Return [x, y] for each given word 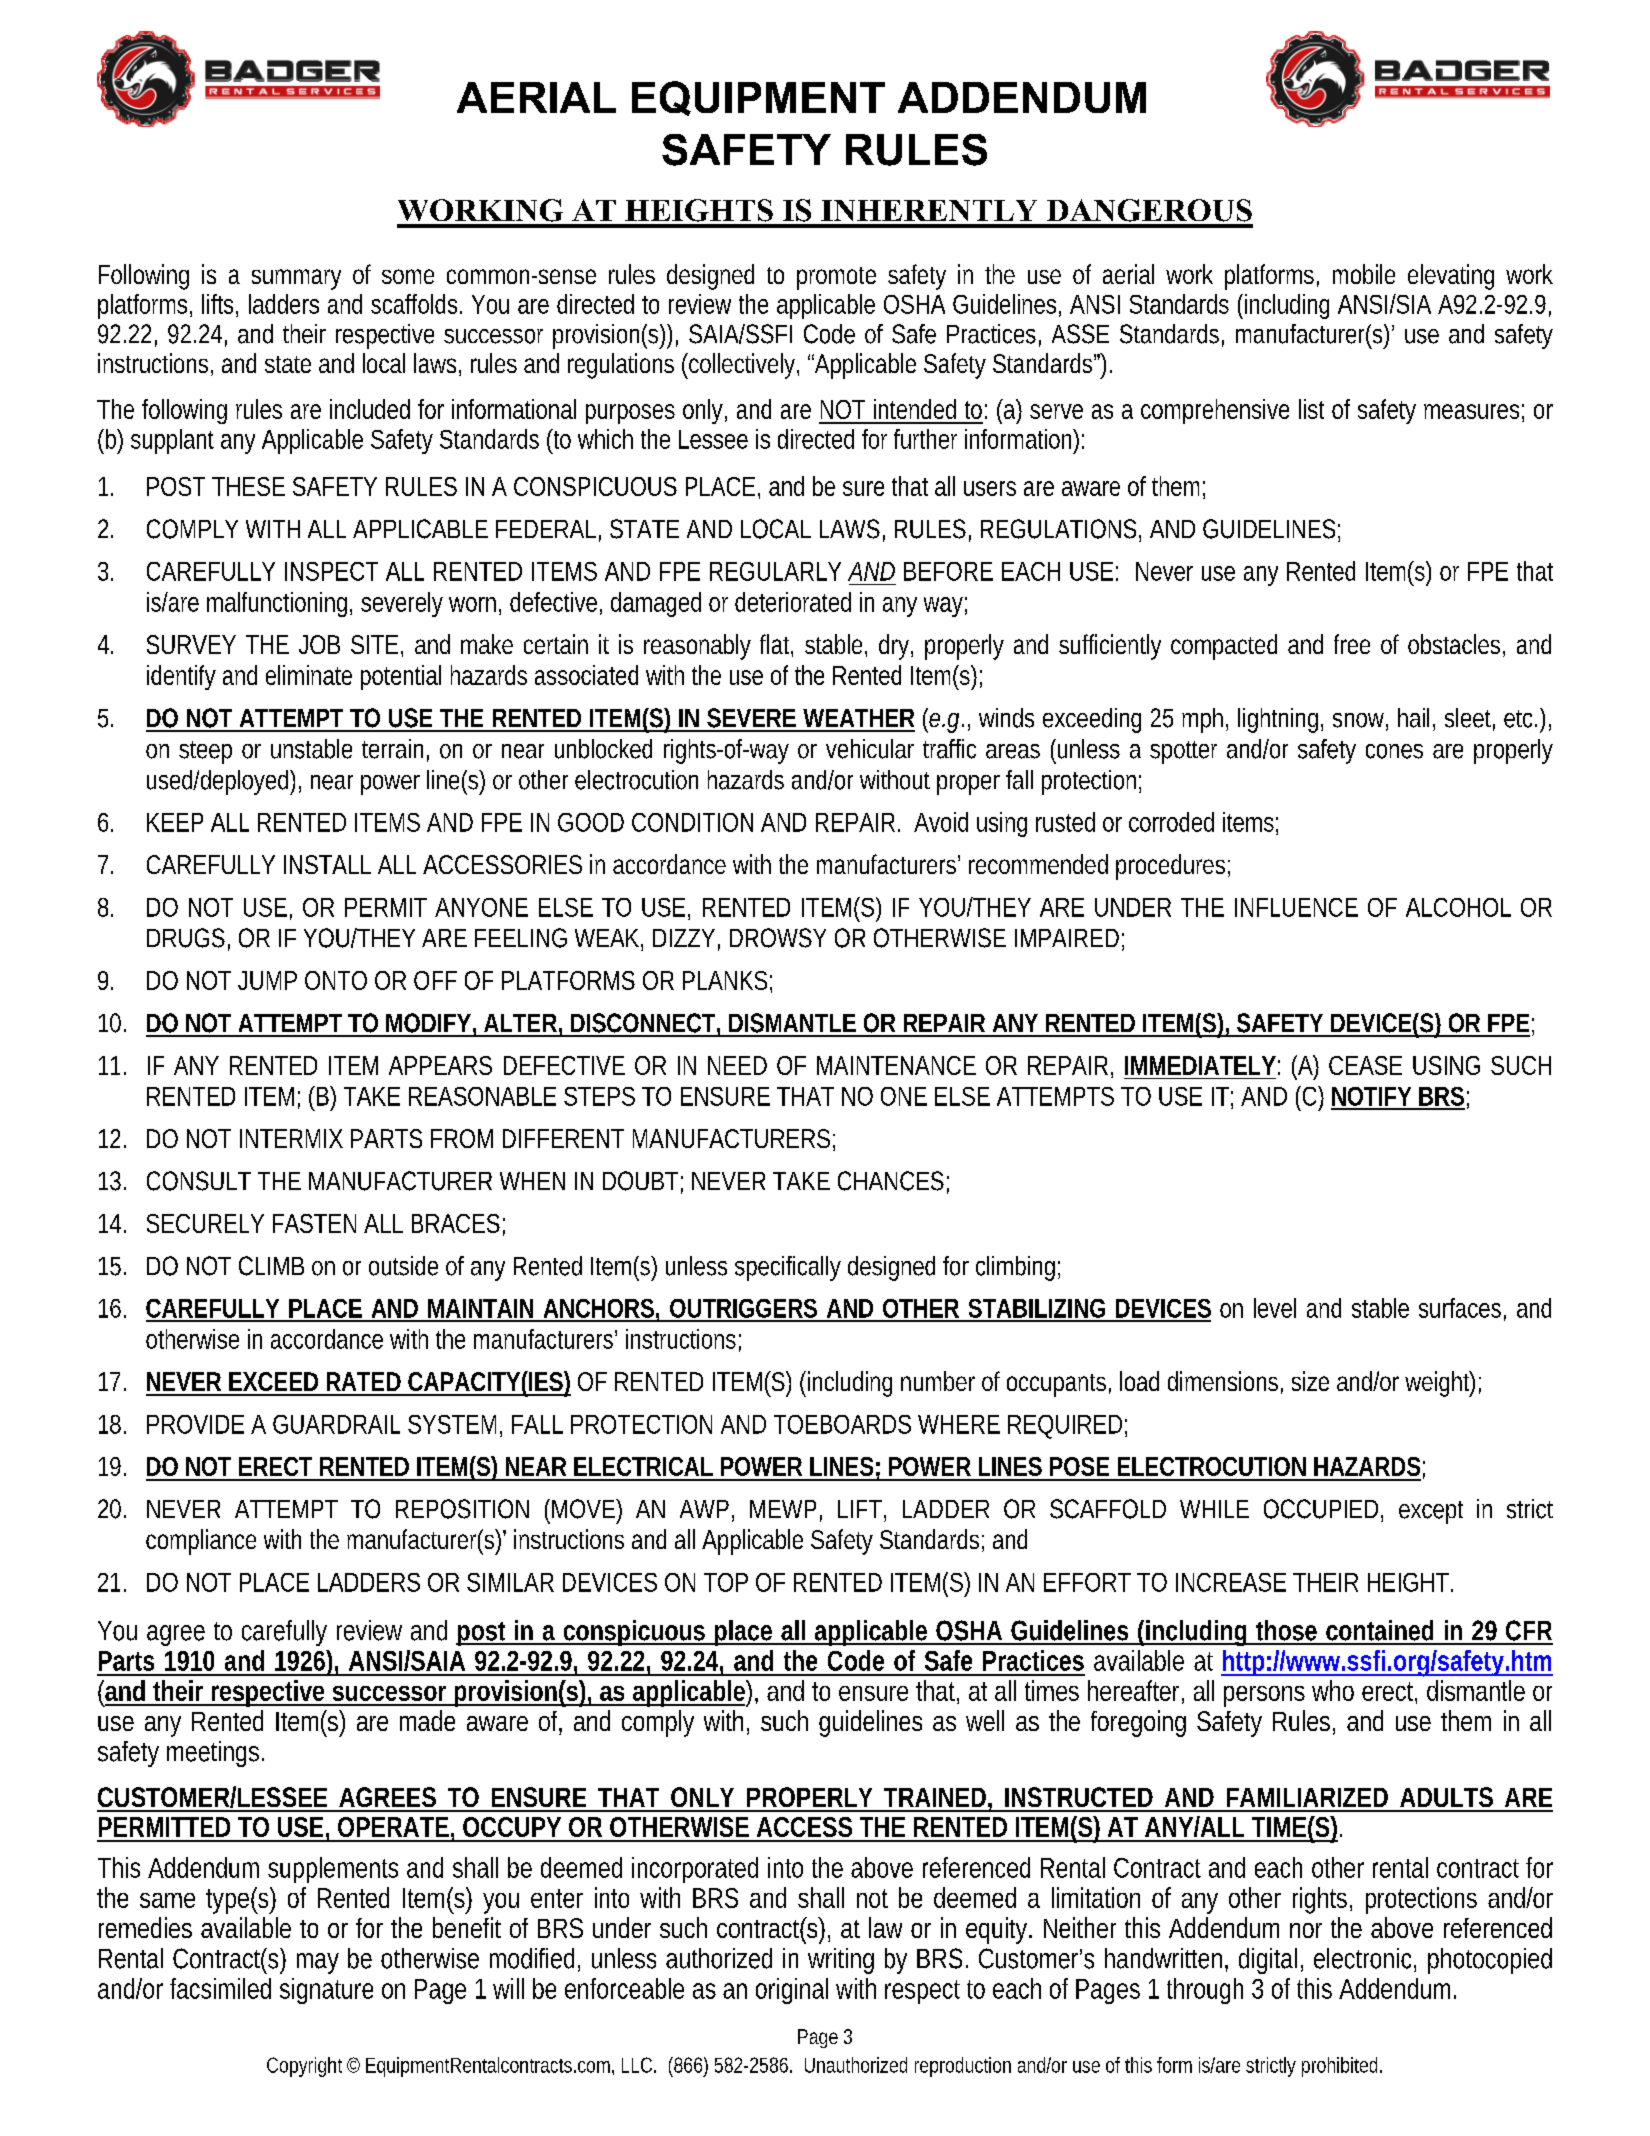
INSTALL [327, 864]
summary [296, 279]
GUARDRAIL [336, 1424]
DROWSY [778, 938]
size [1310, 1381]
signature [326, 1991]
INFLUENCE [1296, 907]
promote [836, 278]
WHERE [959, 1424]
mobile [1364, 274]
